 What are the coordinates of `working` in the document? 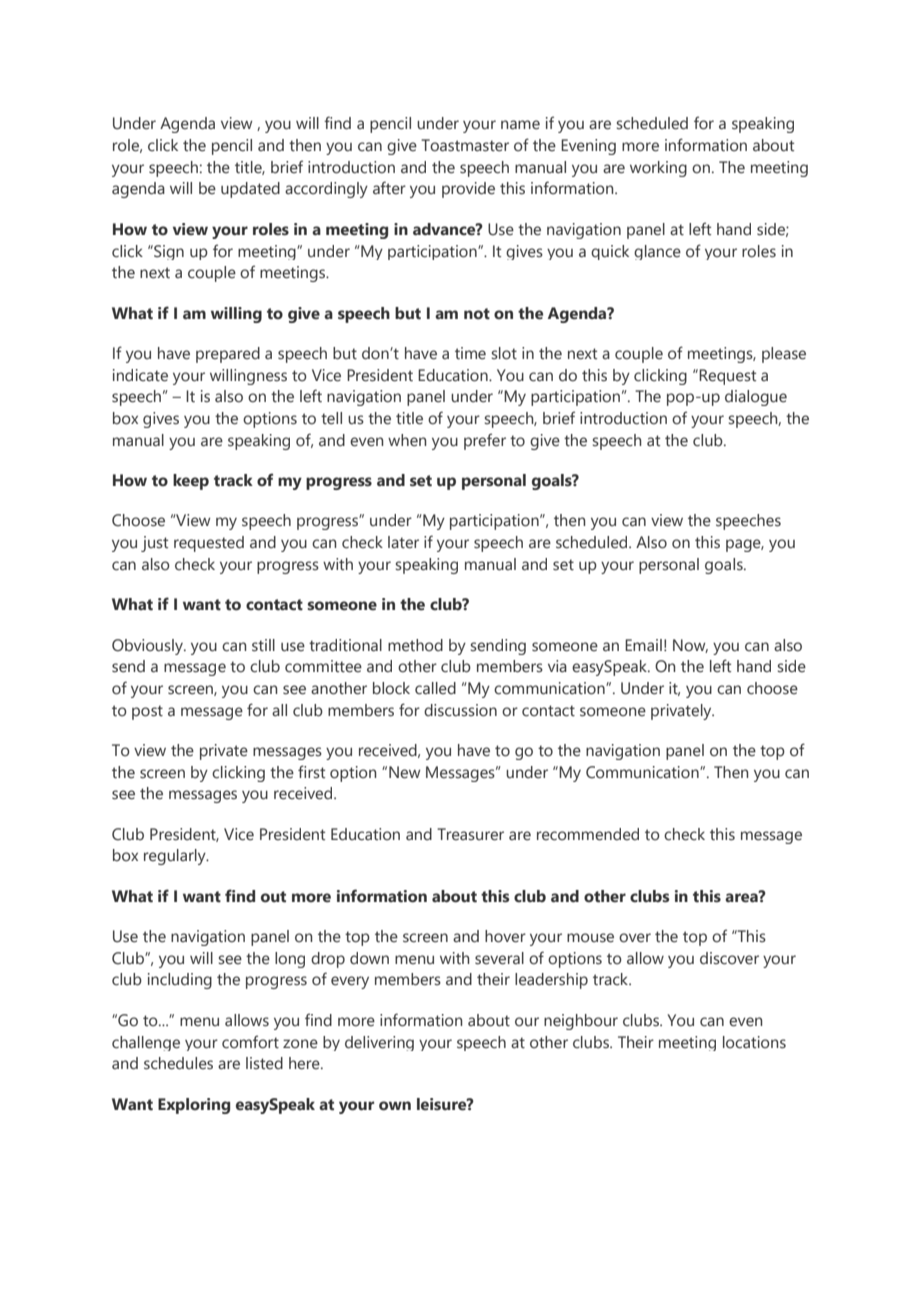 It's located at (658, 169).
